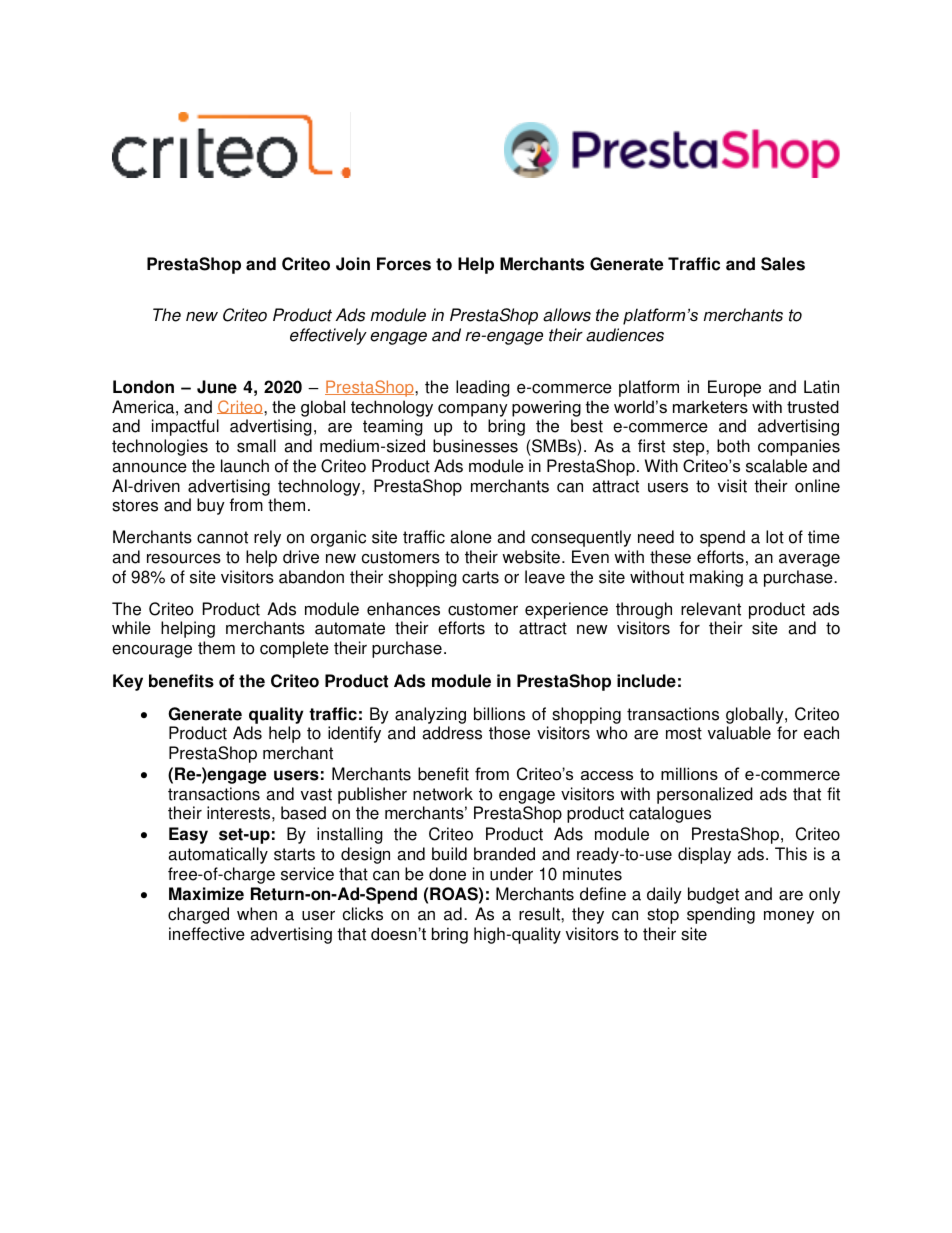  Describe the element at coordinates (316, 794) in the screenshot. I see `vast` at that location.
